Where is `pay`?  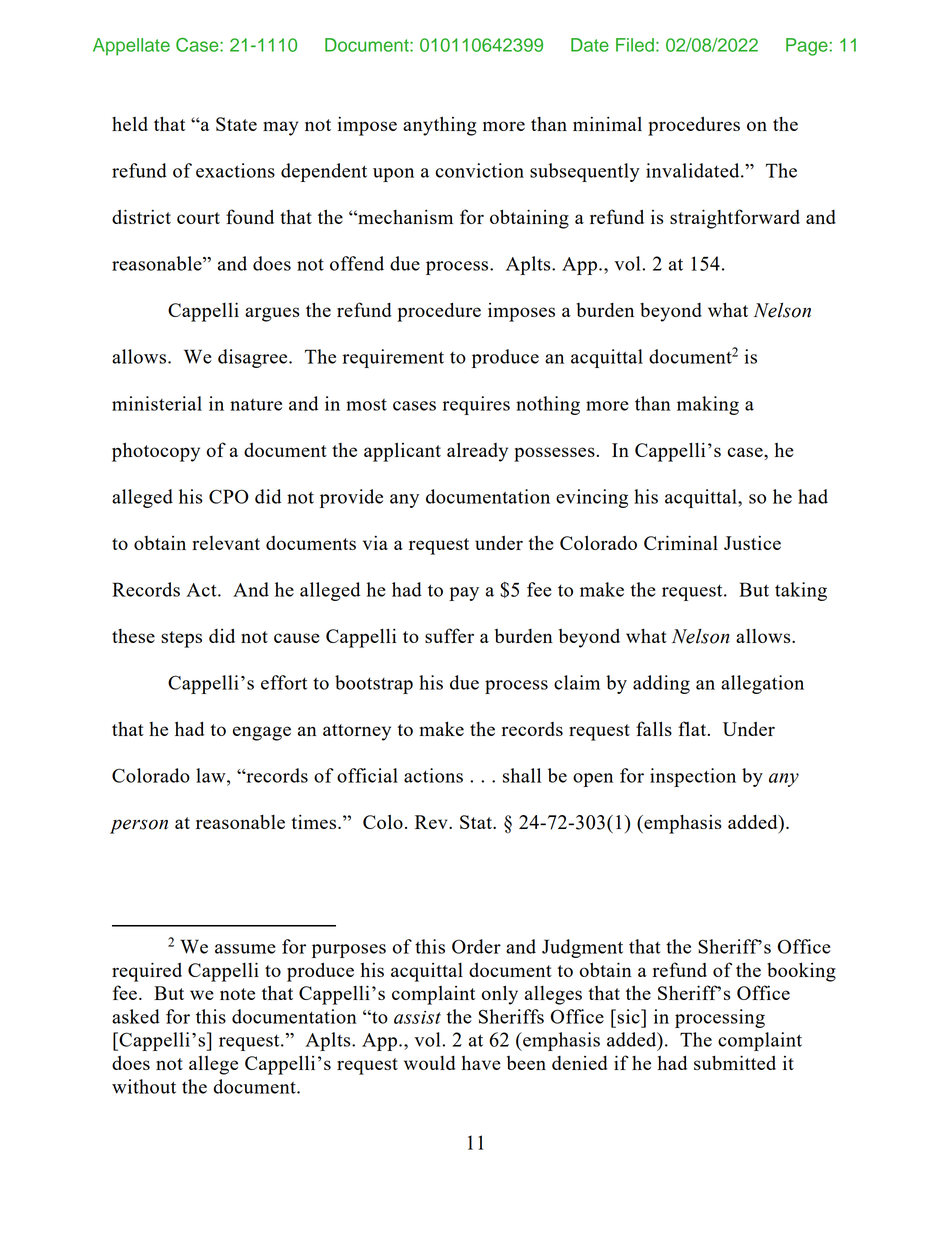
pay is located at coordinates (464, 594).
